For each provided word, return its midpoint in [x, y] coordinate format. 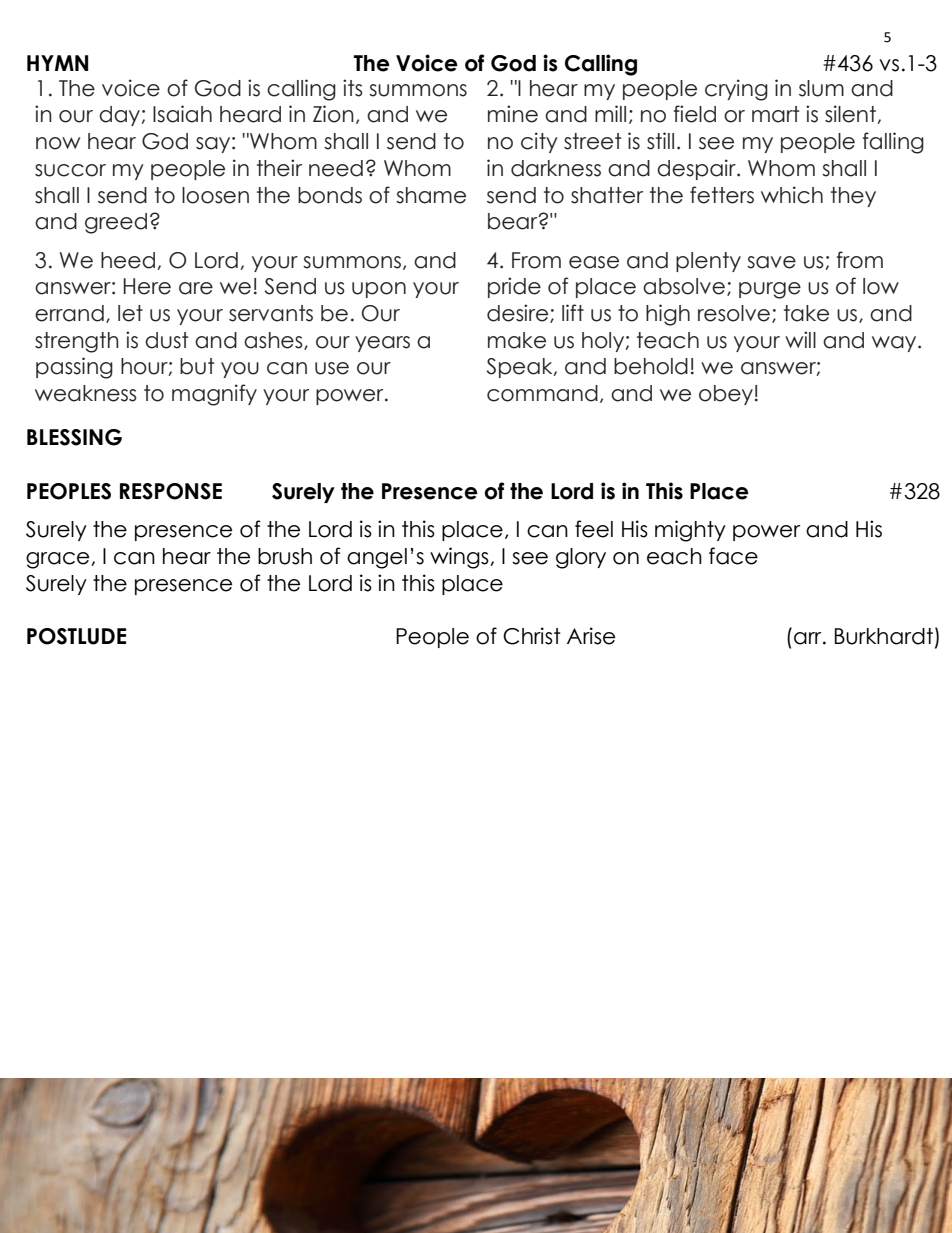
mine [513, 114]
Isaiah [182, 114]
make [517, 340]
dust [166, 340]
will [800, 339]
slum [821, 88]
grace [59, 560]
